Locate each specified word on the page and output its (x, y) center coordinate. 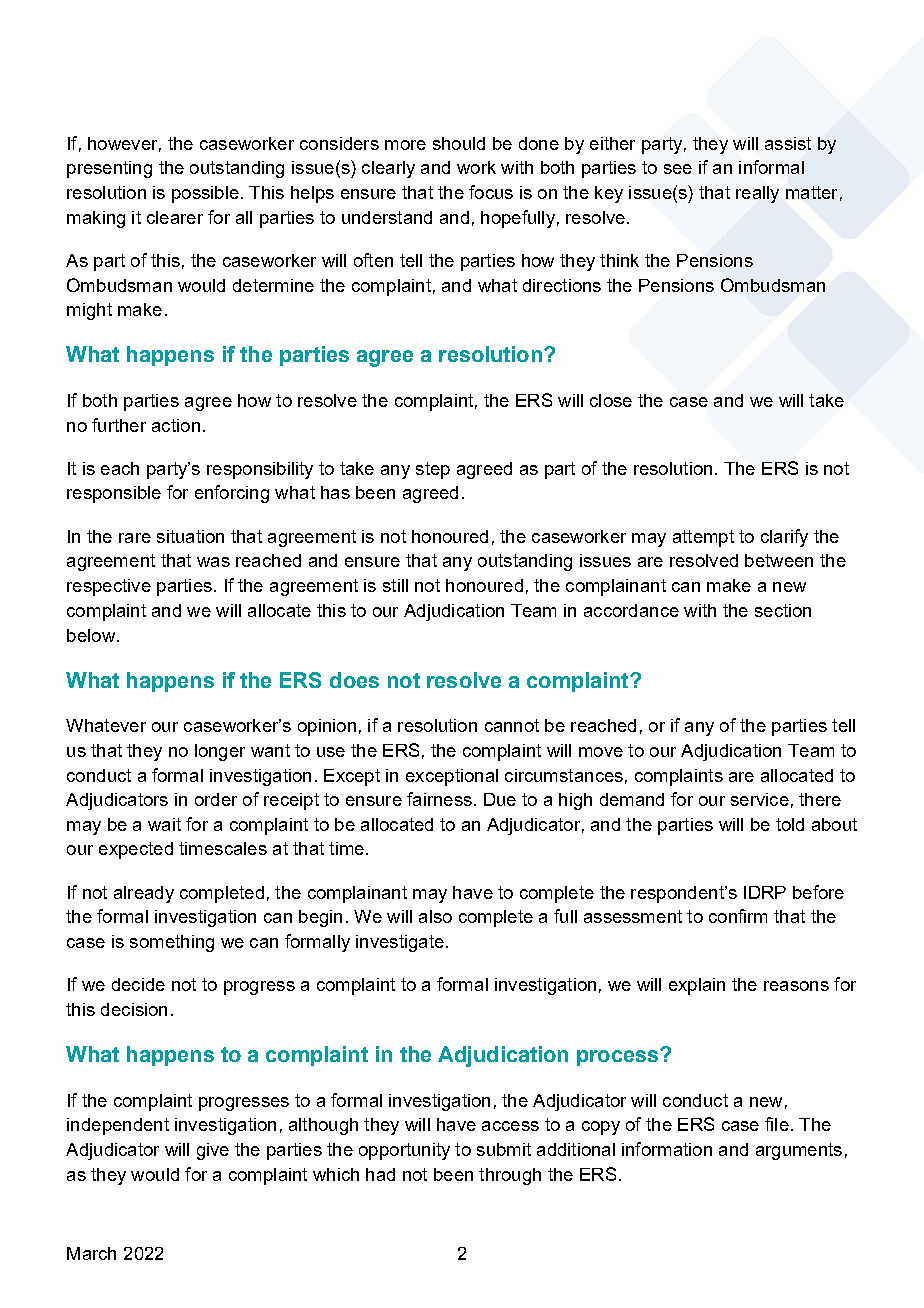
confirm (738, 916)
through (510, 1176)
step (433, 470)
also (435, 916)
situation (190, 536)
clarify (784, 538)
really (757, 194)
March (91, 1253)
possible (205, 194)
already (144, 894)
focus (491, 192)
